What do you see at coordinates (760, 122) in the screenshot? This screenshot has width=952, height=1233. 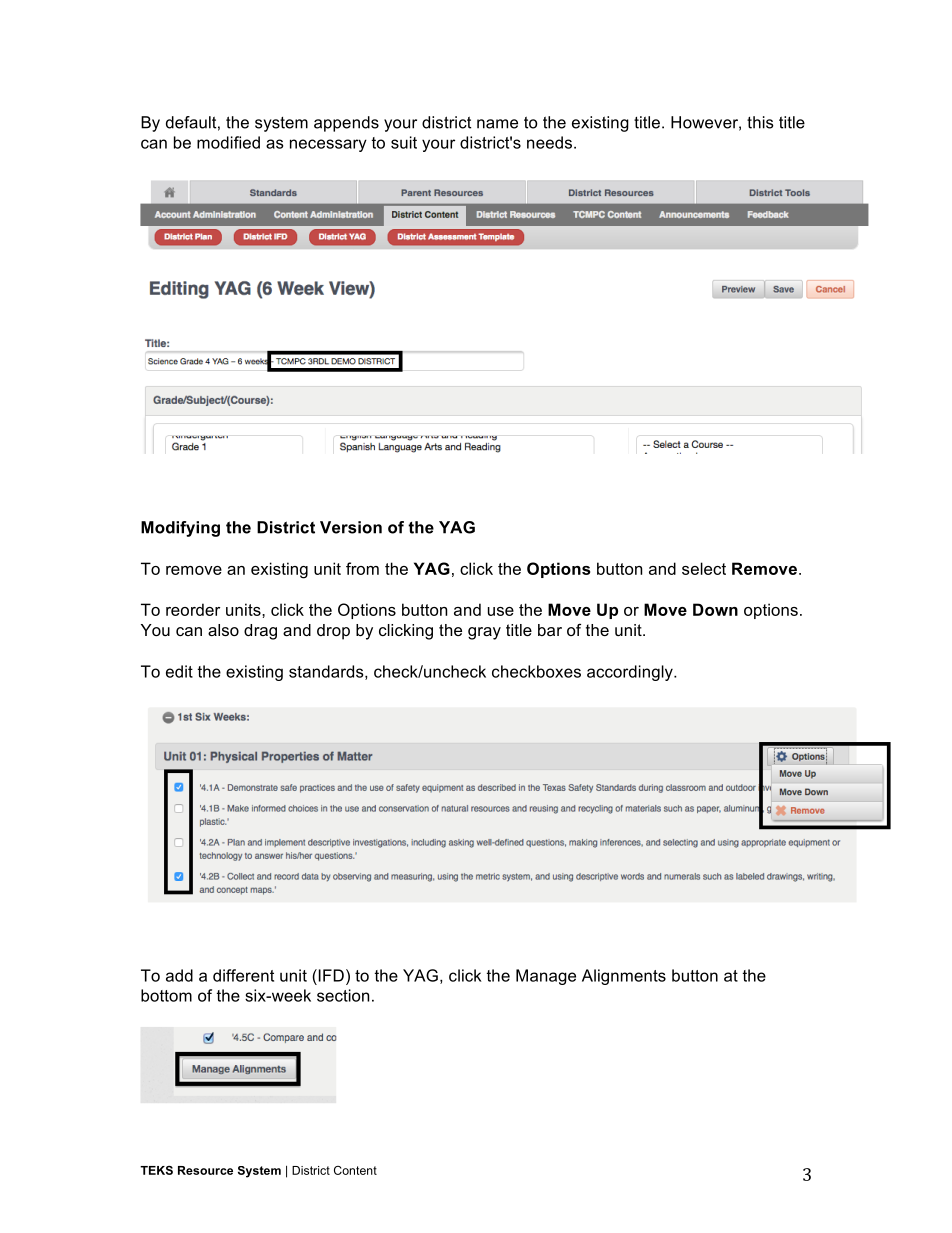 I see `this` at bounding box center [760, 122].
